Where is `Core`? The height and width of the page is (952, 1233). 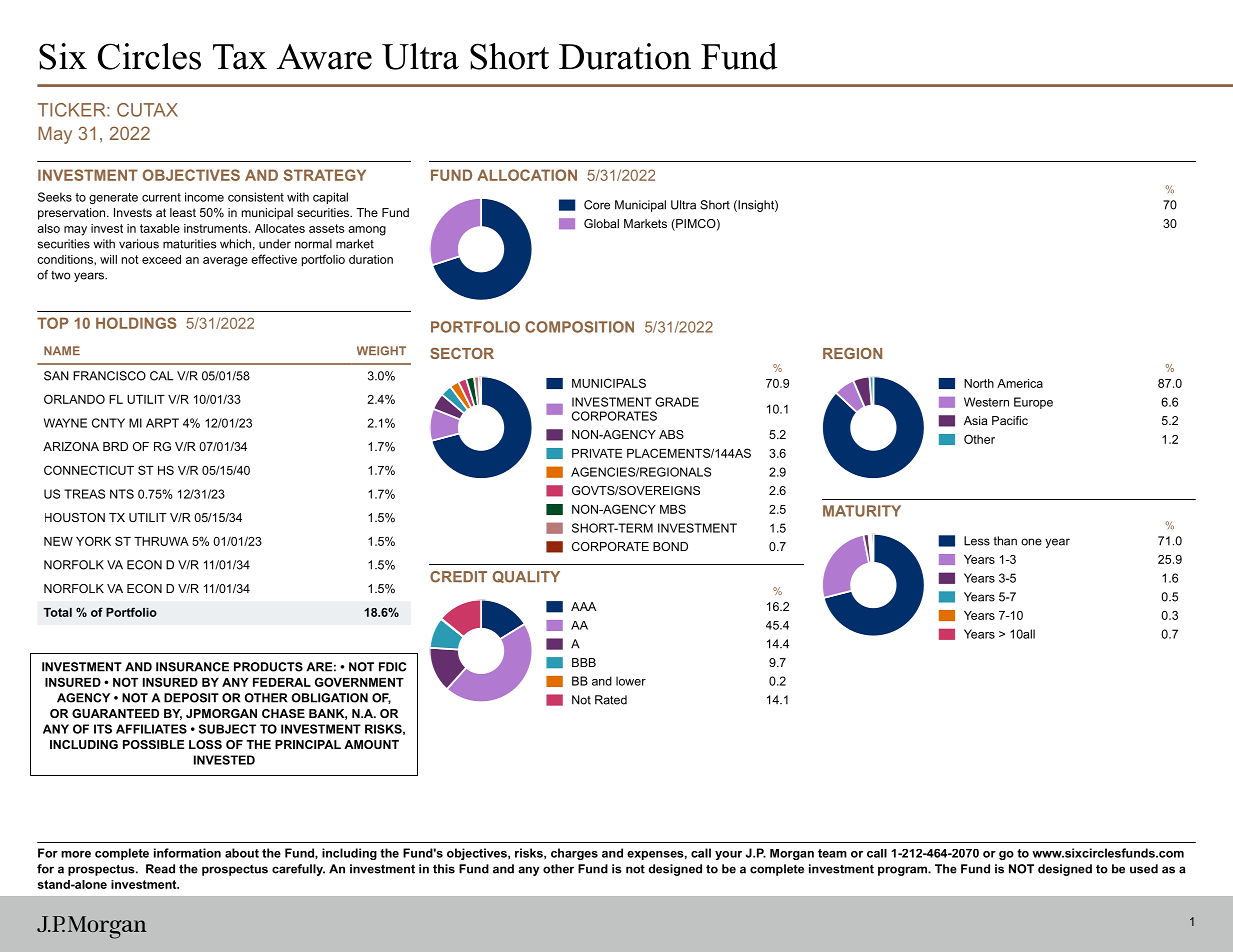
Core is located at coordinates (597, 205).
